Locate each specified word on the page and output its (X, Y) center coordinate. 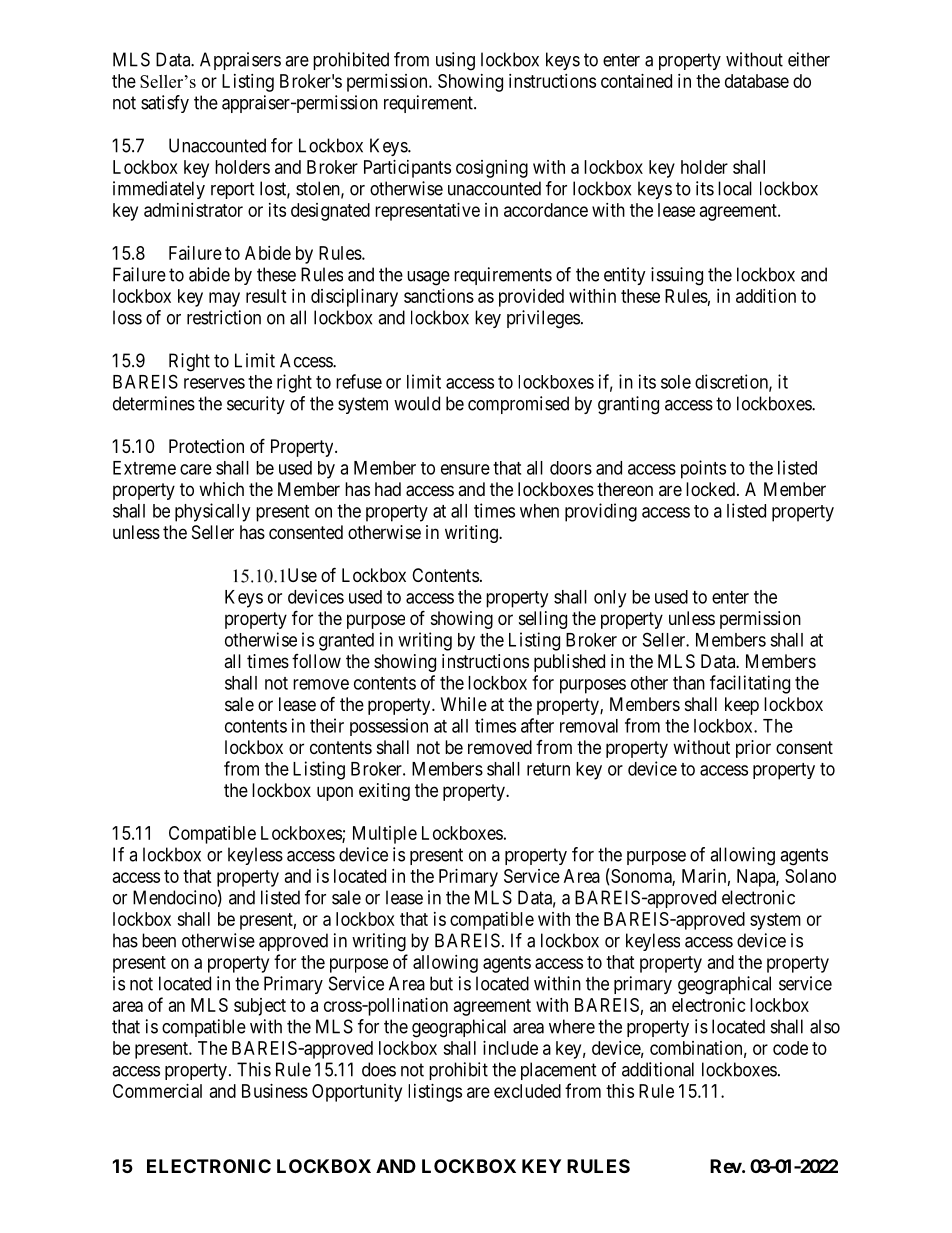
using (455, 61)
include (510, 1048)
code (790, 1048)
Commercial (157, 1091)
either (809, 59)
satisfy (165, 104)
